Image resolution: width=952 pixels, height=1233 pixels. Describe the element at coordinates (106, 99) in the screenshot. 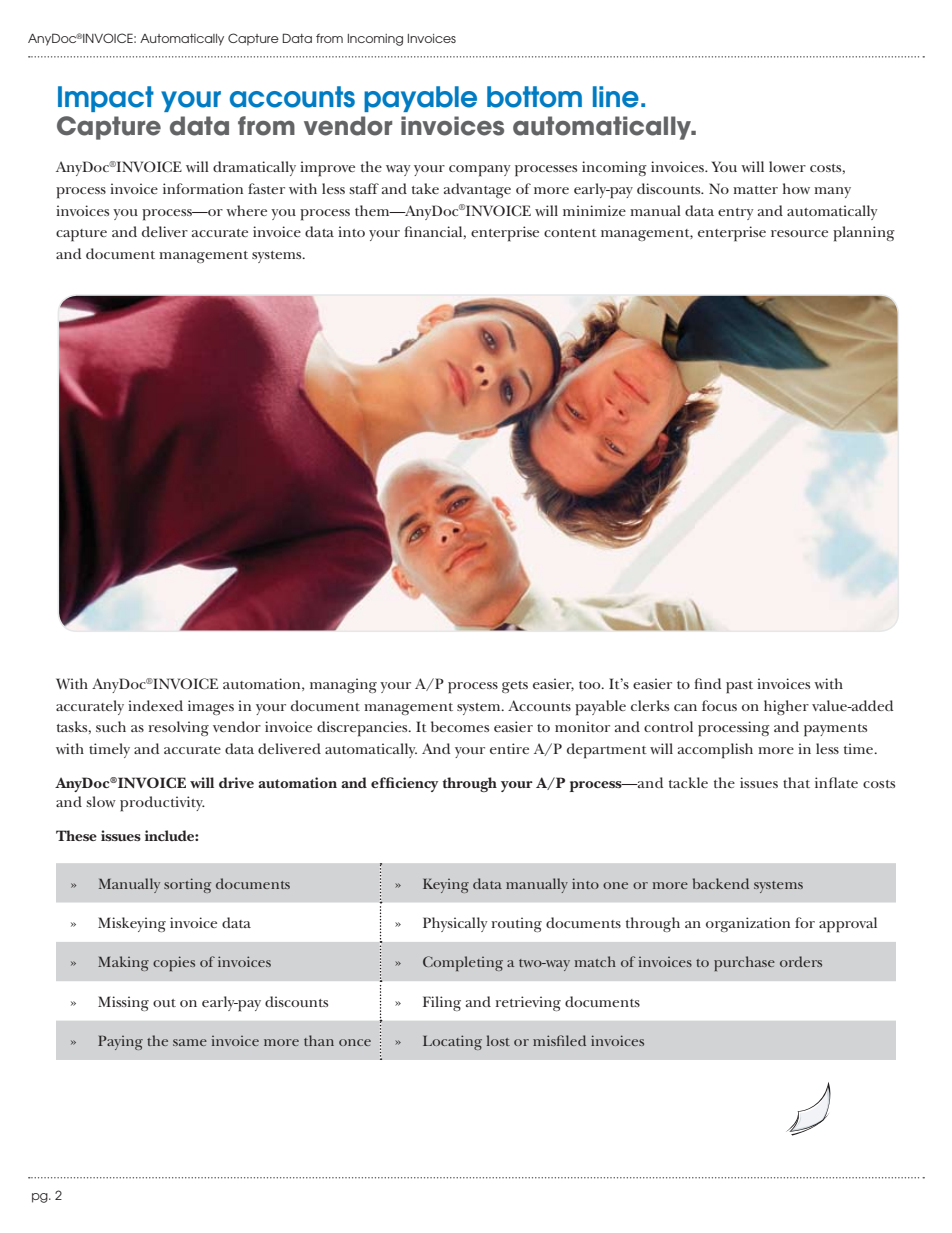

I see `Impact` at that location.
